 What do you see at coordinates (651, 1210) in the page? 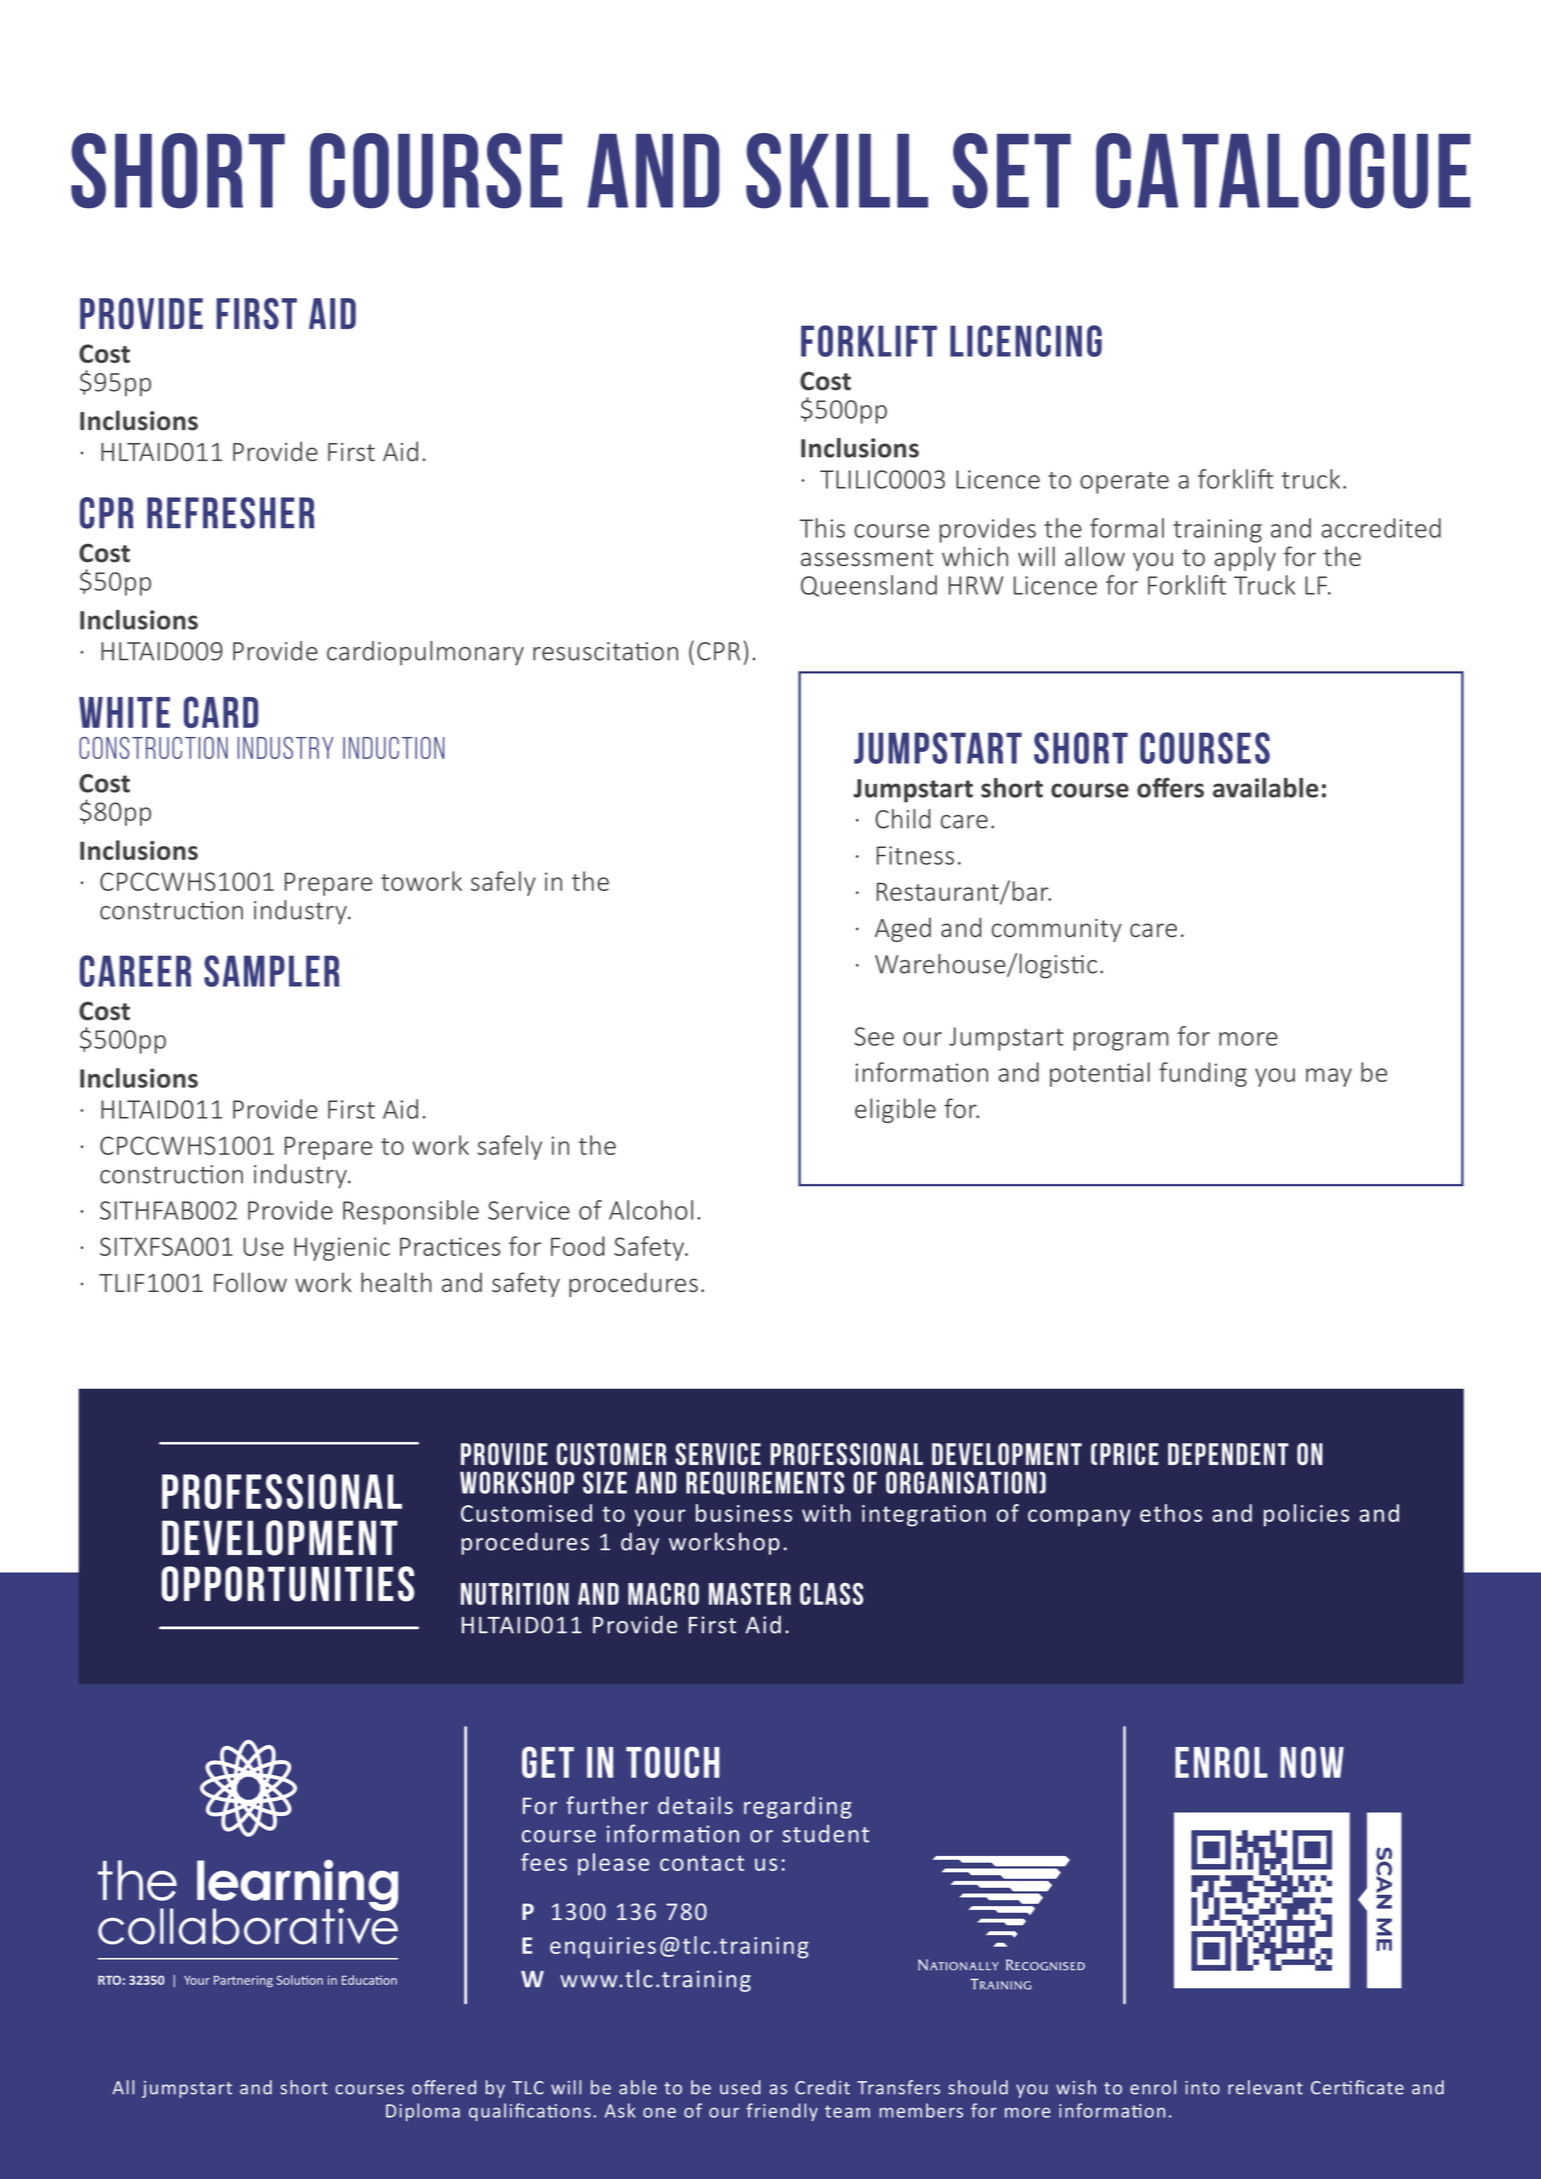
I see `Alcohol` at bounding box center [651, 1210].
